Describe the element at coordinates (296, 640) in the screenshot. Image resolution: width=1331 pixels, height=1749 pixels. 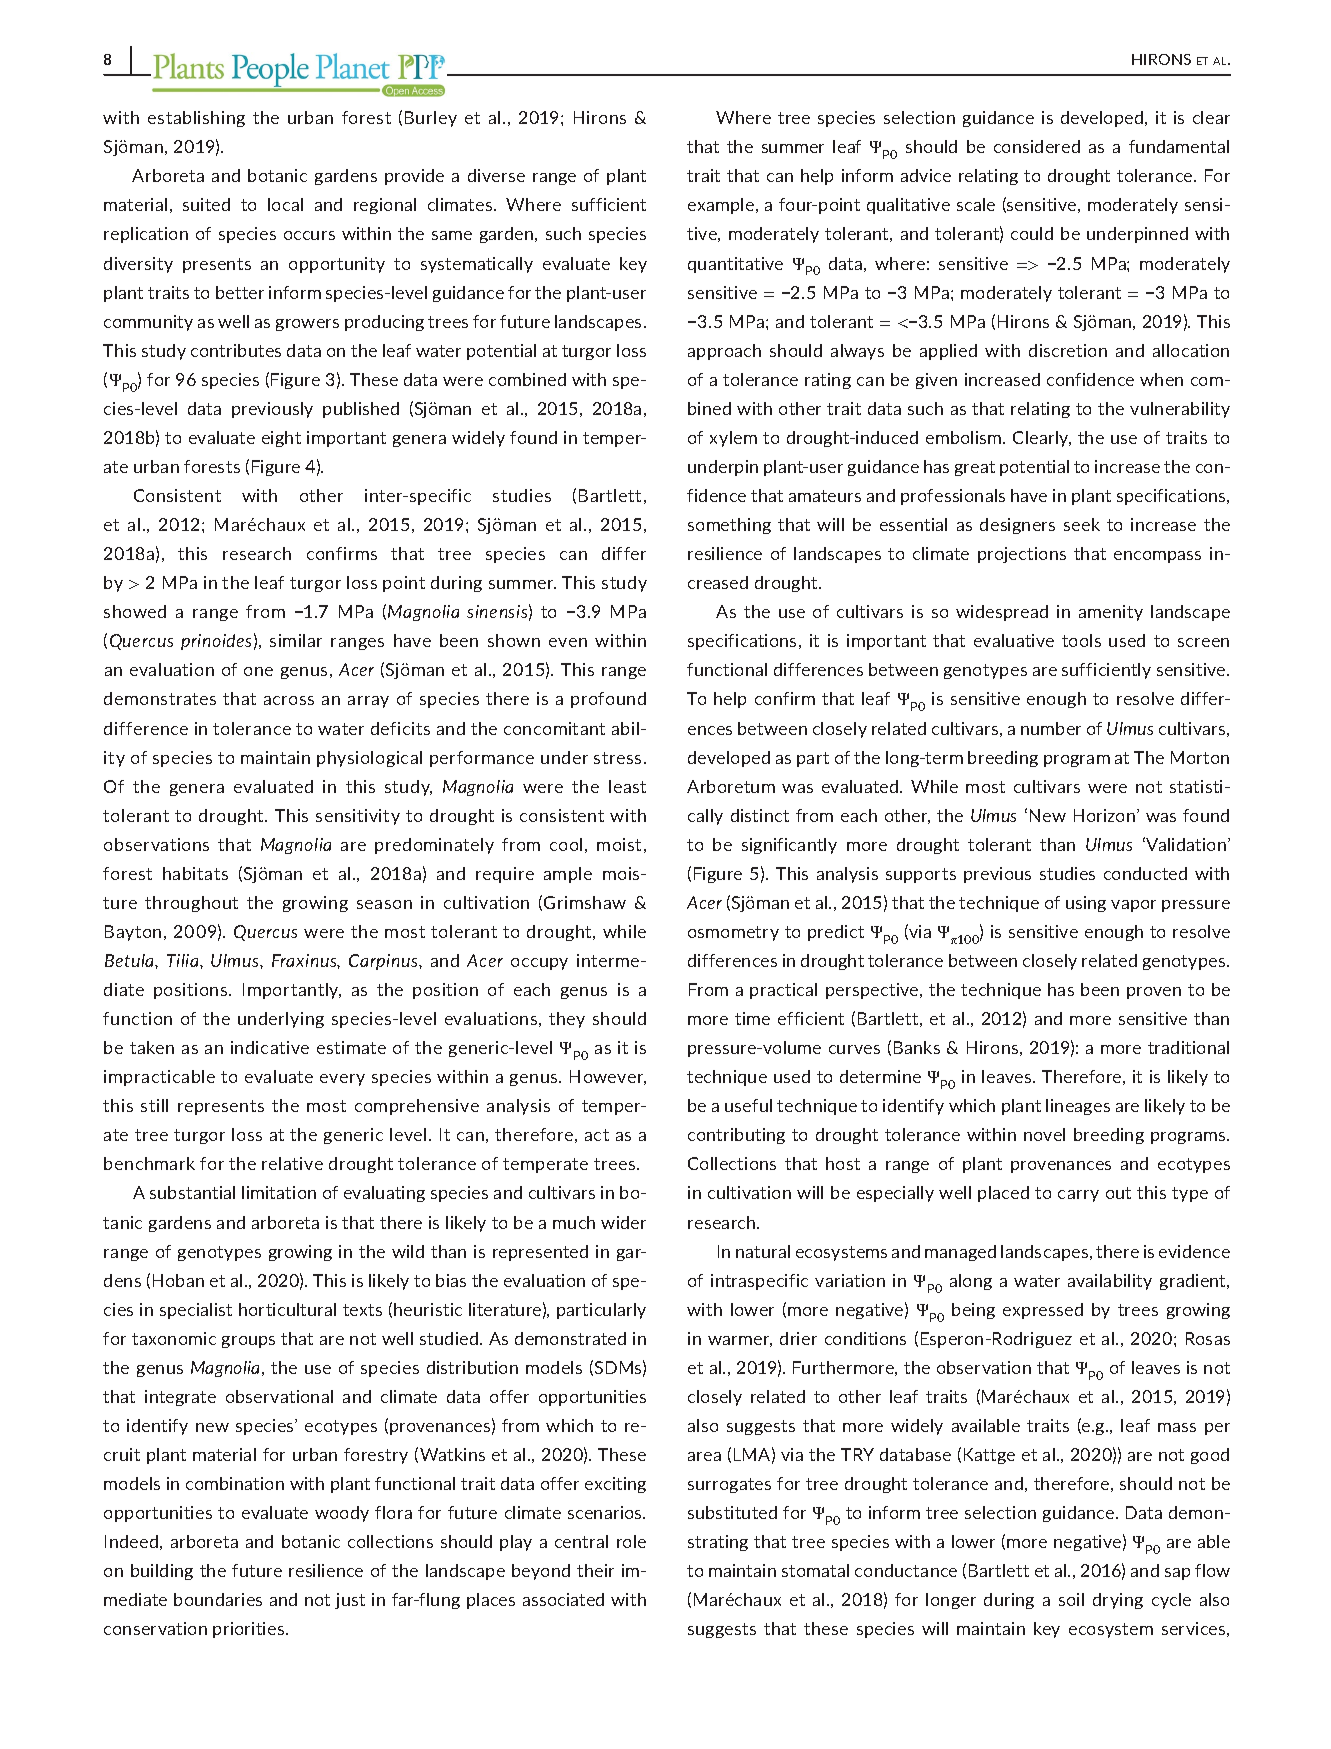
I see `similar` at that location.
